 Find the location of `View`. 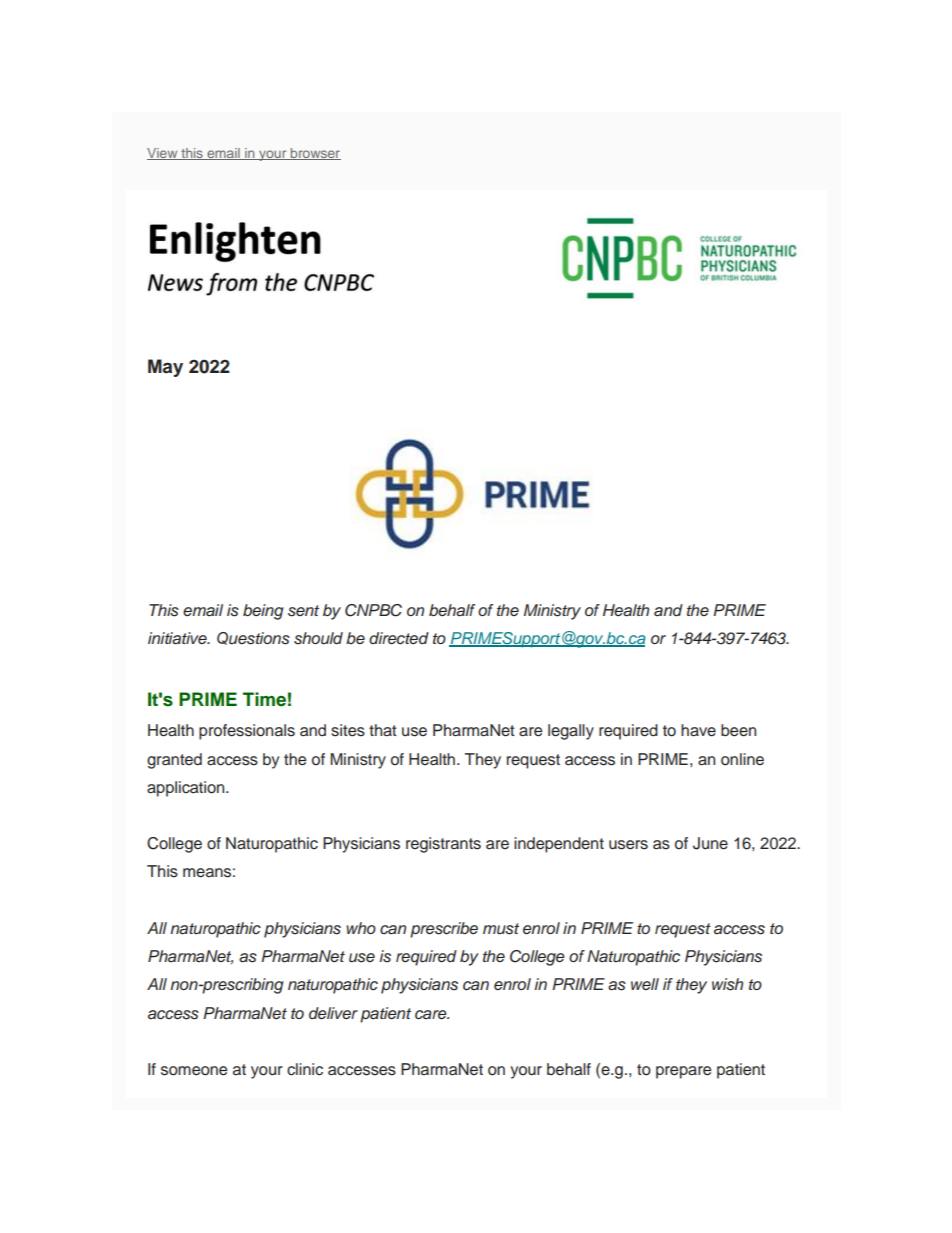

View is located at coordinates (163, 154).
